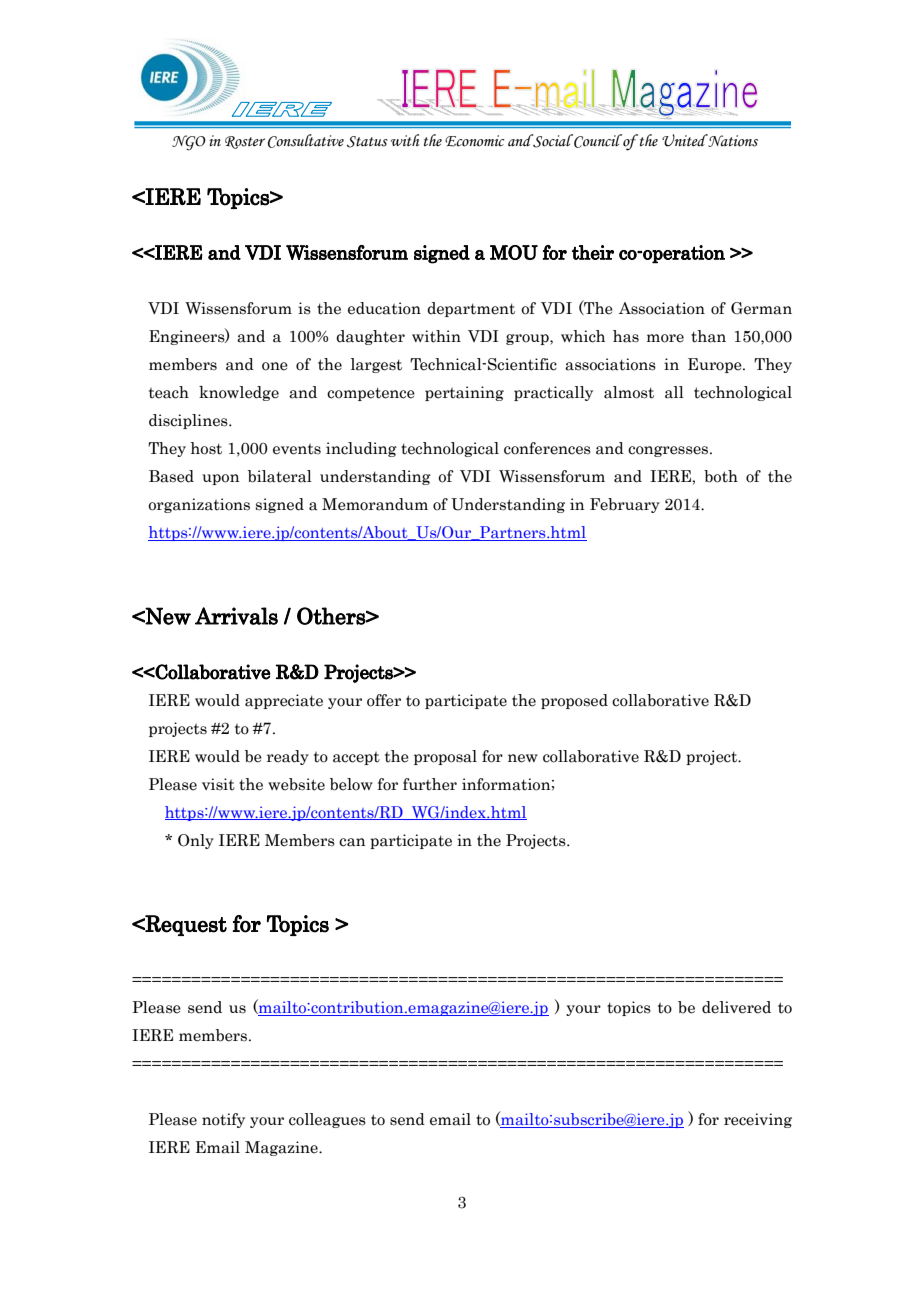  Describe the element at coordinates (327, 1120) in the screenshot. I see `colleagues` at that location.
